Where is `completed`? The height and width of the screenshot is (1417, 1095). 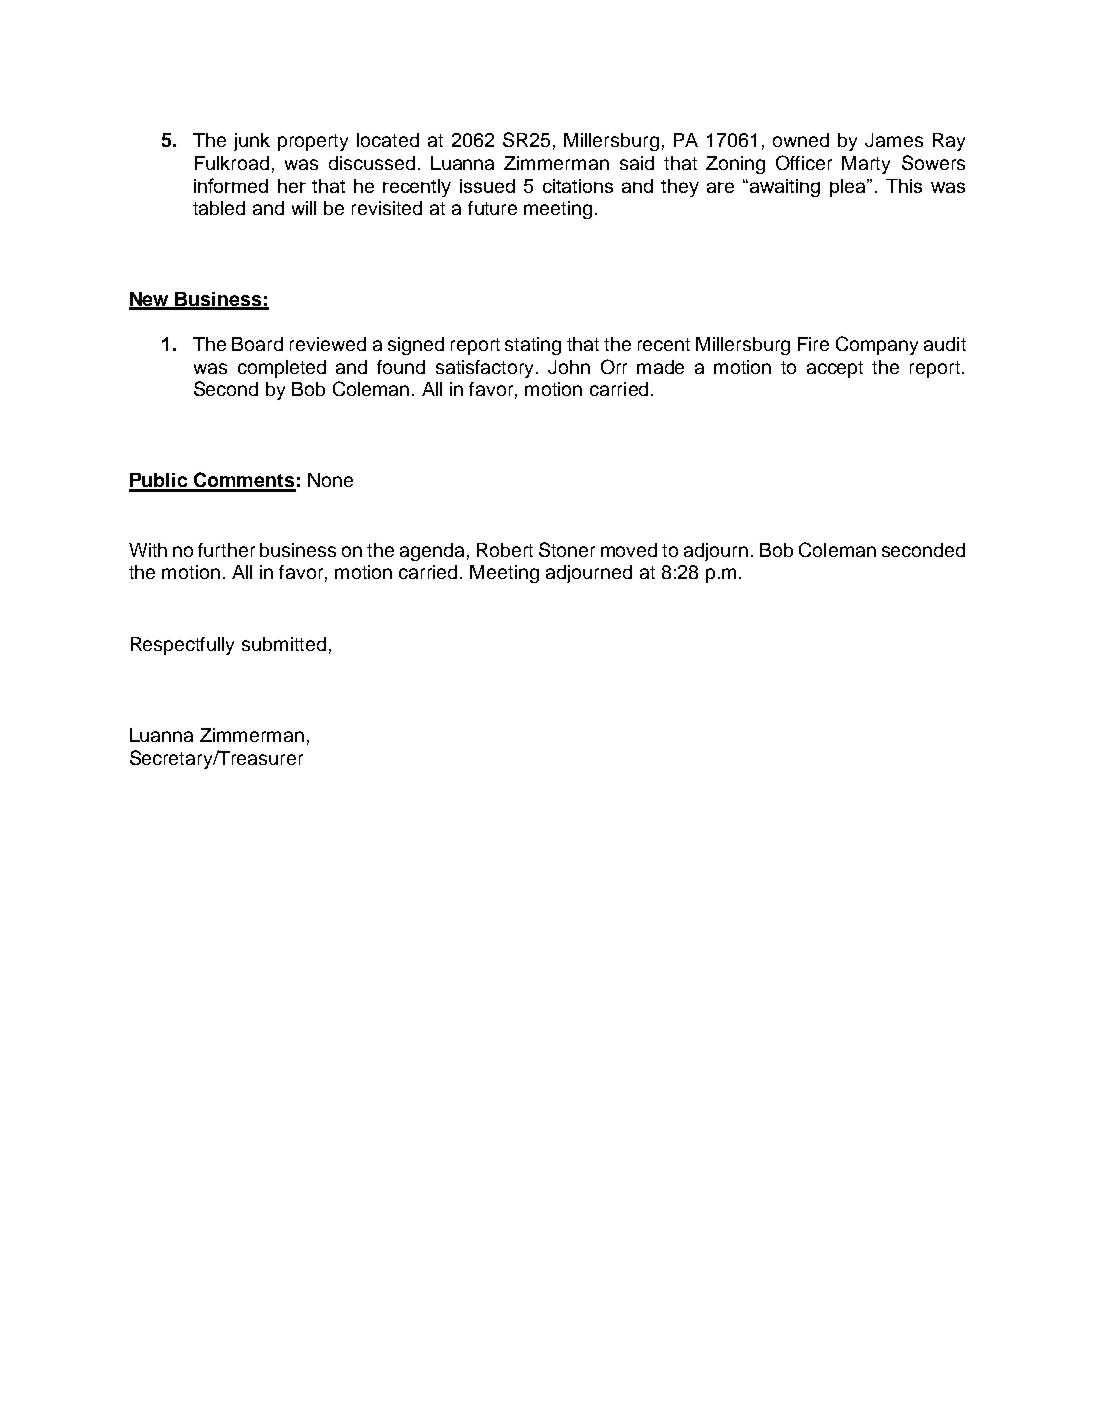 completed is located at coordinates (282, 369).
